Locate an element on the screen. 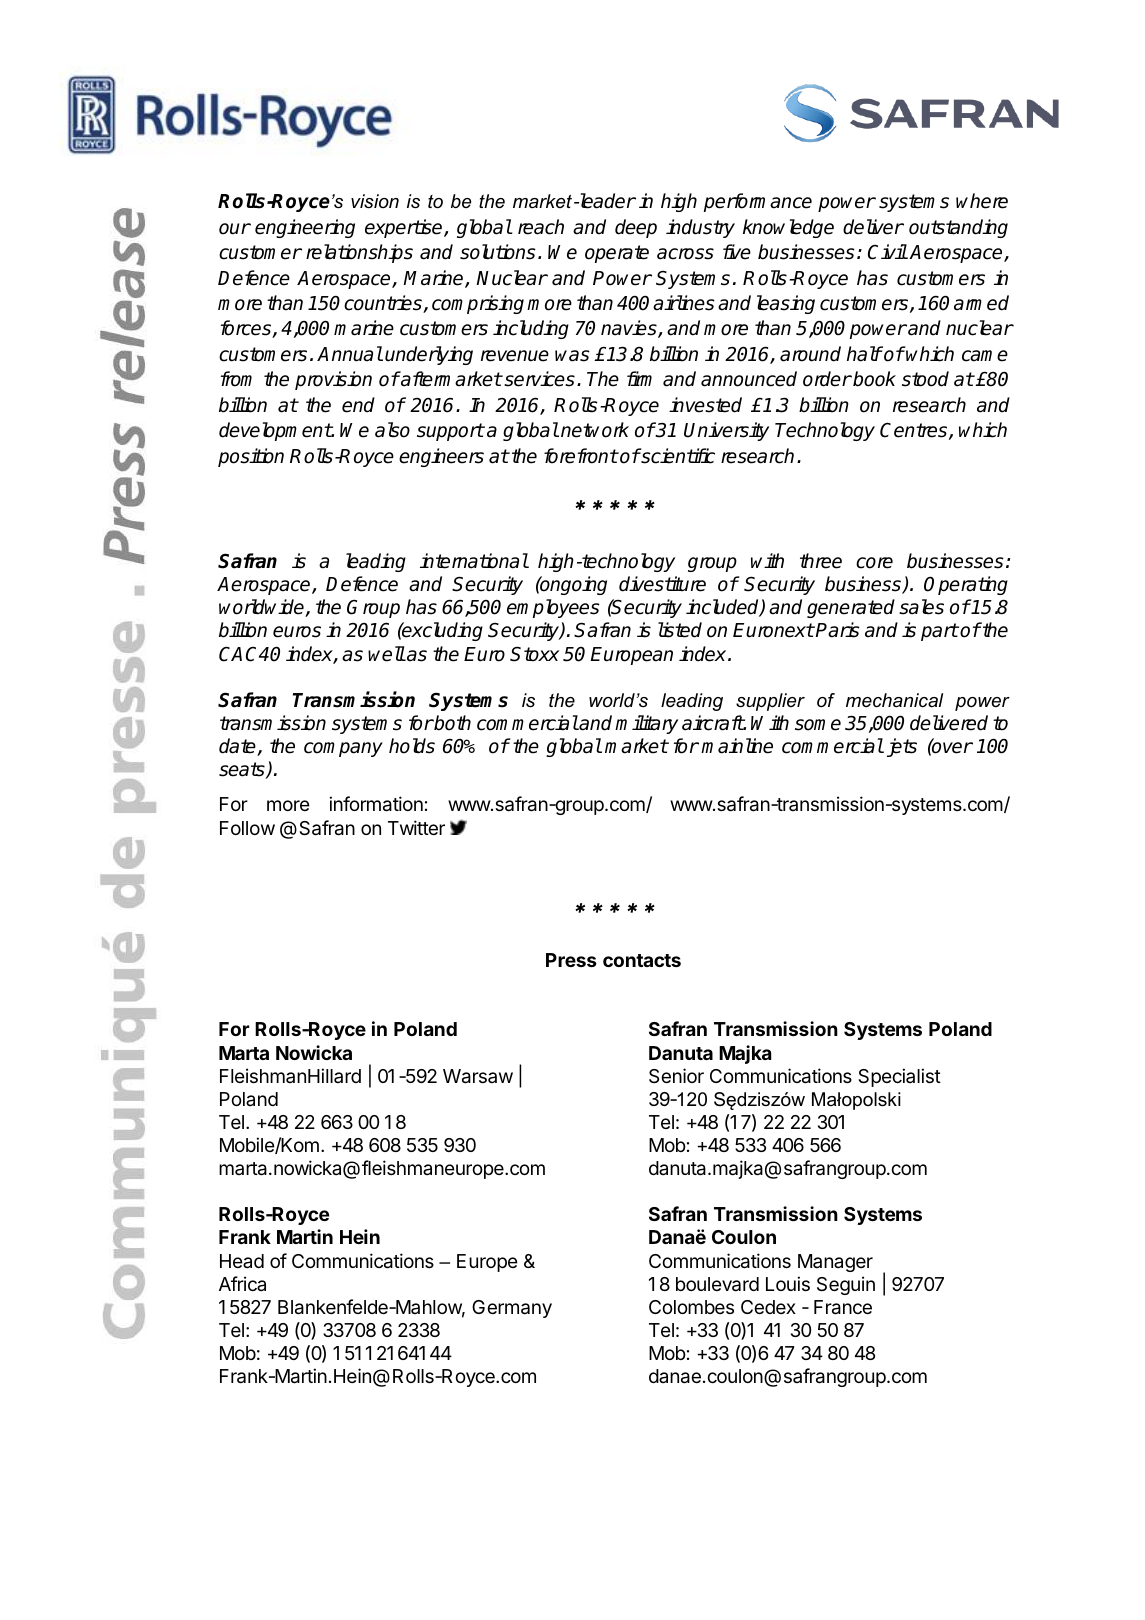 Image resolution: width=1145 pixels, height=1620 pixels. boulevard is located at coordinates (717, 1284).
